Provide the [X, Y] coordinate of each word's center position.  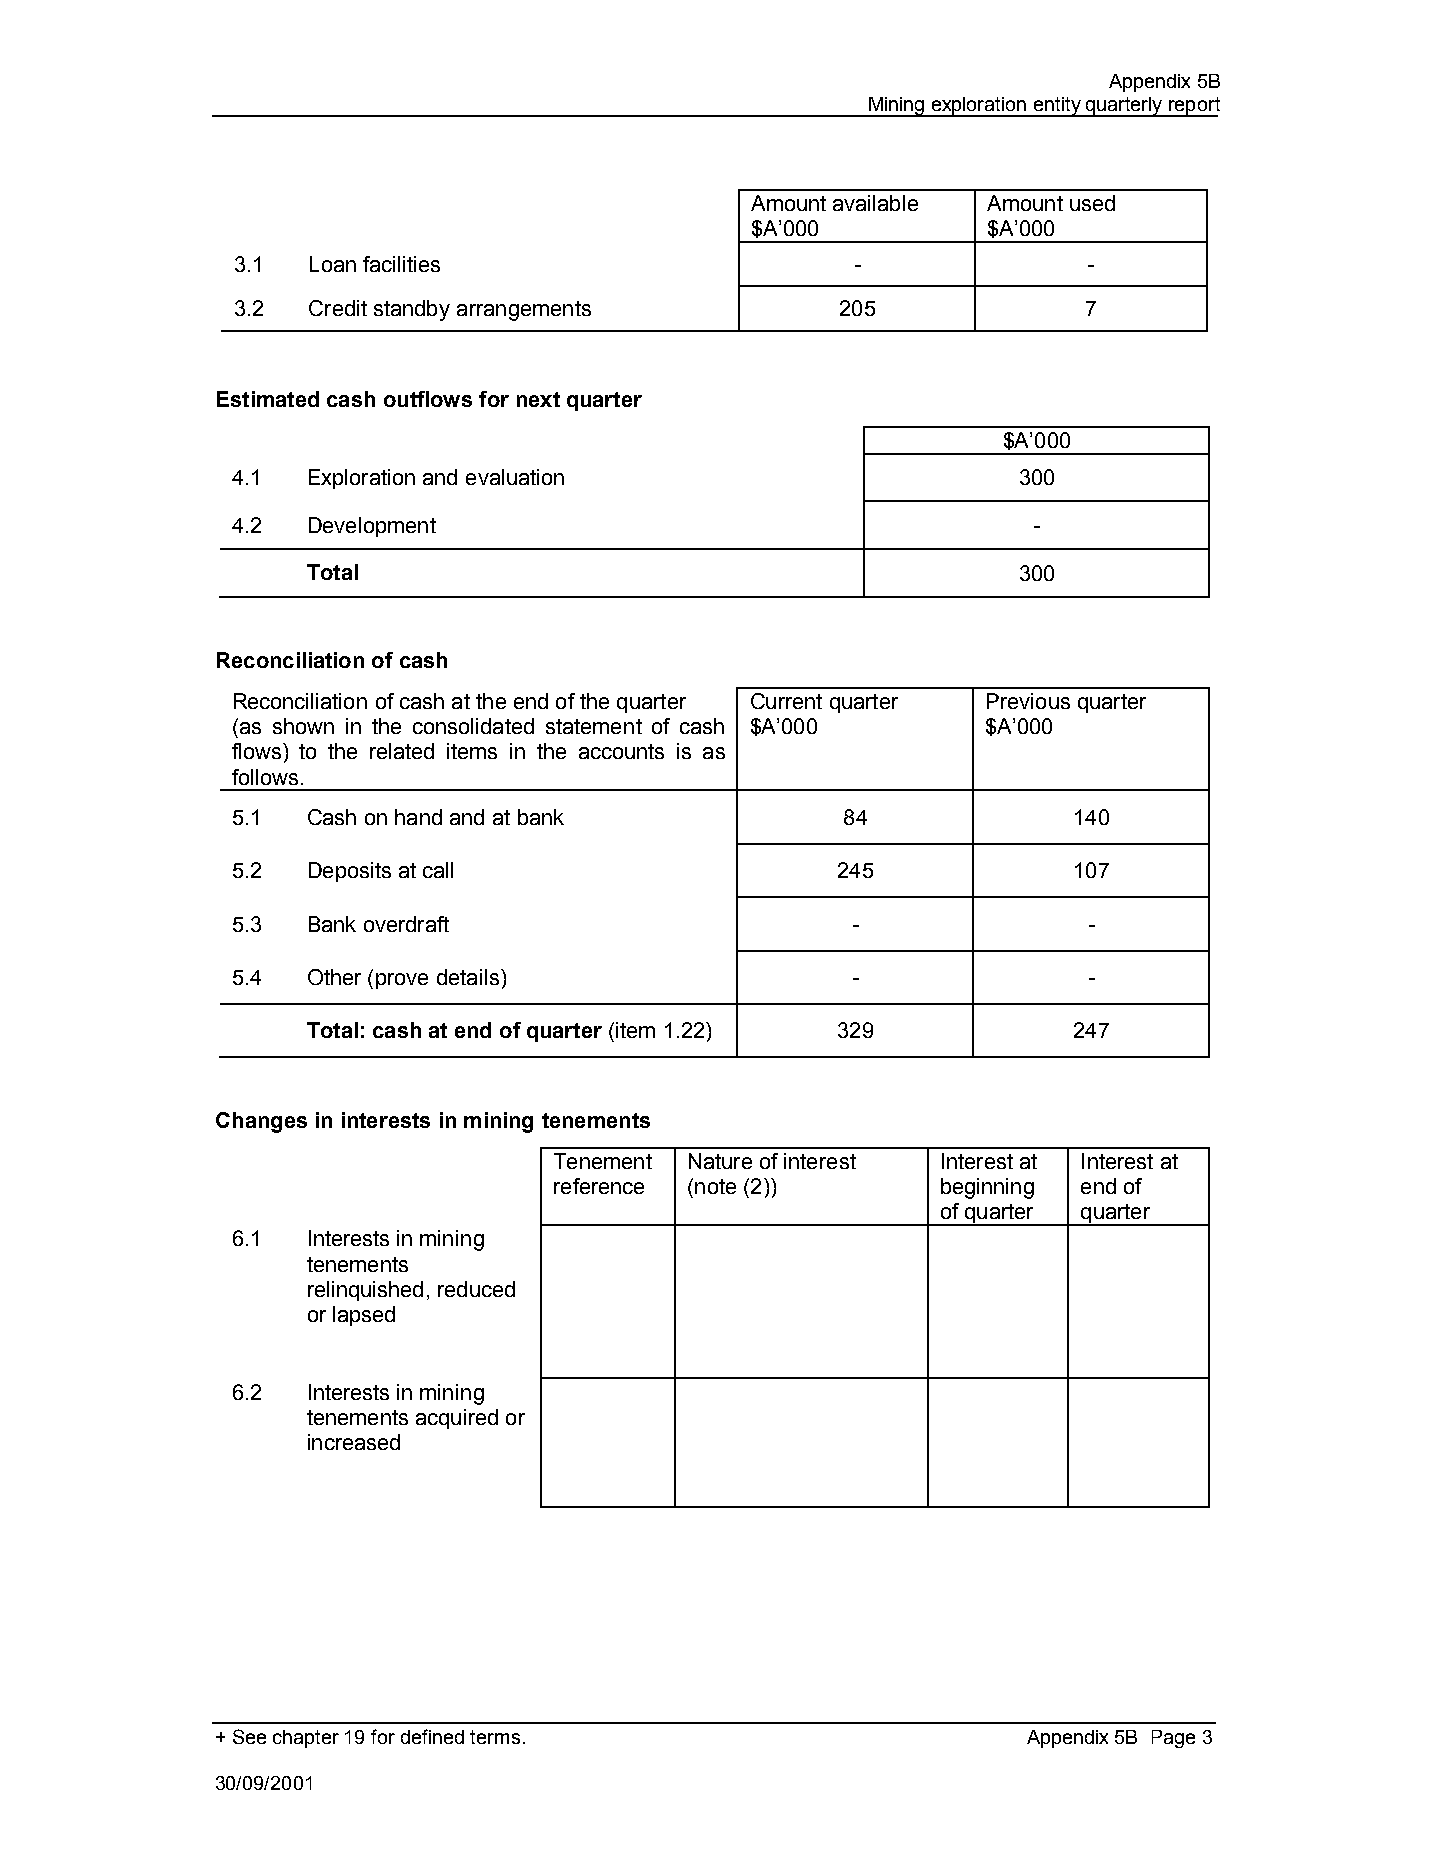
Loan [333, 264]
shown [303, 726]
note [715, 1186]
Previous [1028, 701]
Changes [261, 1122]
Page [1173, 1739]
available [875, 203]
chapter [306, 1739]
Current [786, 701]
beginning [987, 1188]
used [1092, 203]
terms [495, 1737]
